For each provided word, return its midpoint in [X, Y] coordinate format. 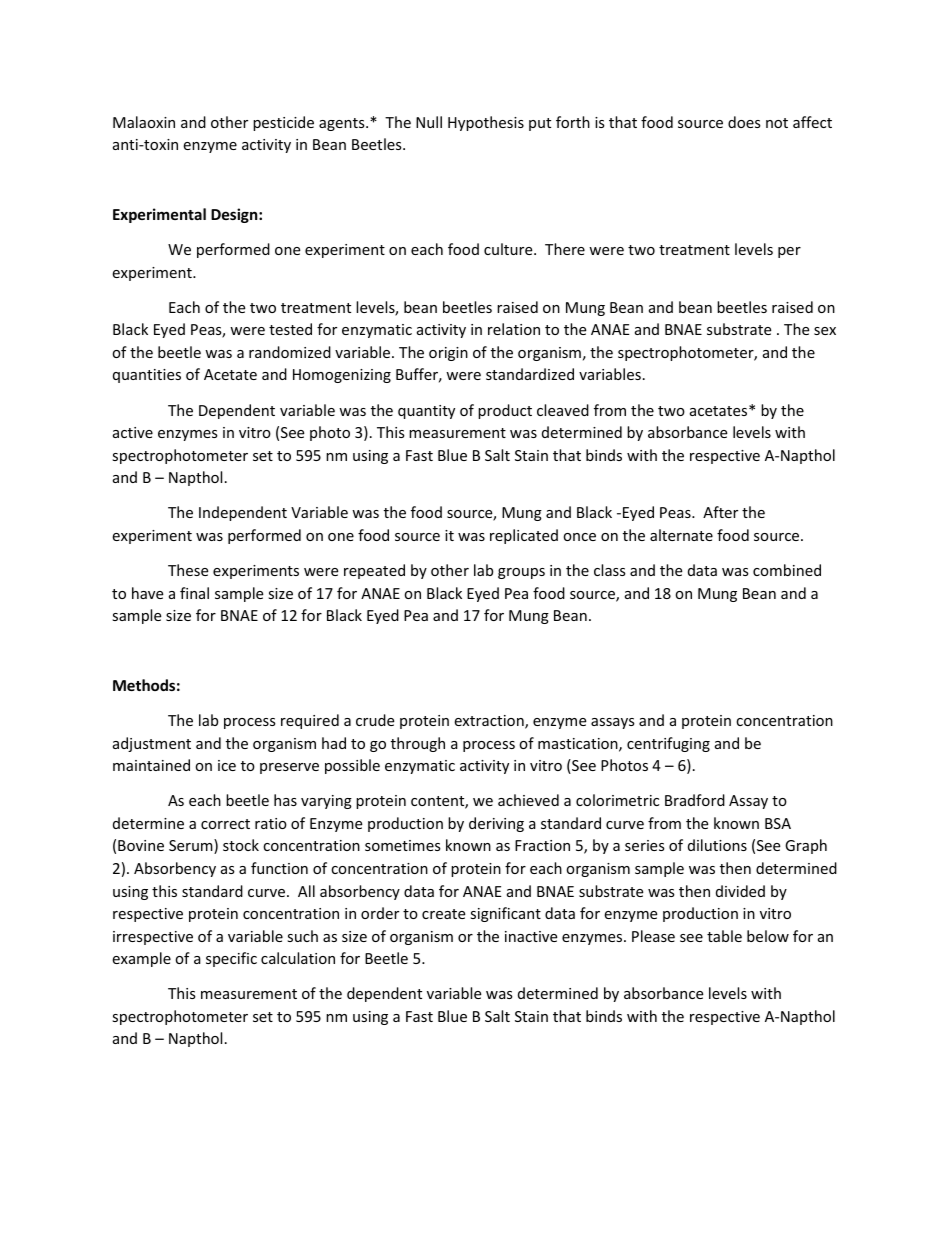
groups [521, 573]
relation [514, 329]
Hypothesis [486, 123]
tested [290, 329]
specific [231, 959]
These [188, 570]
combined [787, 570]
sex [825, 331]
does [744, 122]
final [194, 593]
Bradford [695, 800]
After [720, 512]
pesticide [283, 123]
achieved [528, 800]
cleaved [563, 410]
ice [227, 765]
